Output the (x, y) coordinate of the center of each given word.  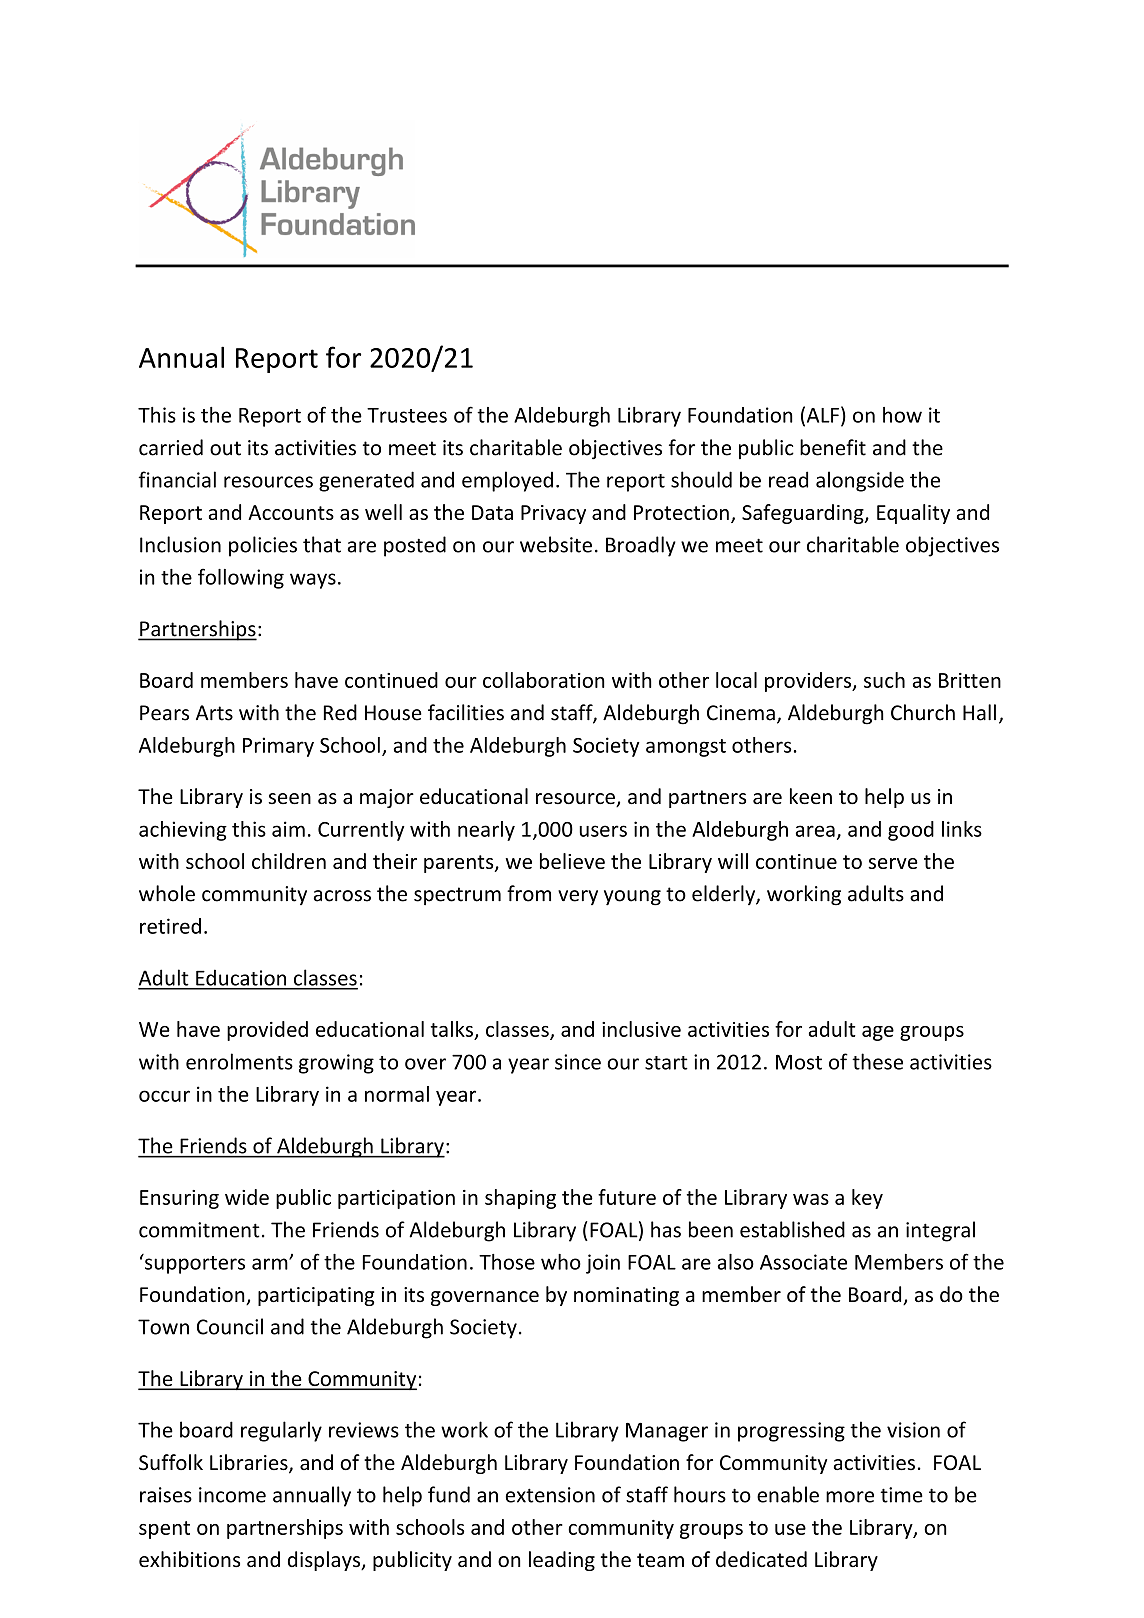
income (232, 1495)
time (901, 1495)
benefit (833, 447)
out (225, 448)
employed (507, 481)
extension (550, 1495)
